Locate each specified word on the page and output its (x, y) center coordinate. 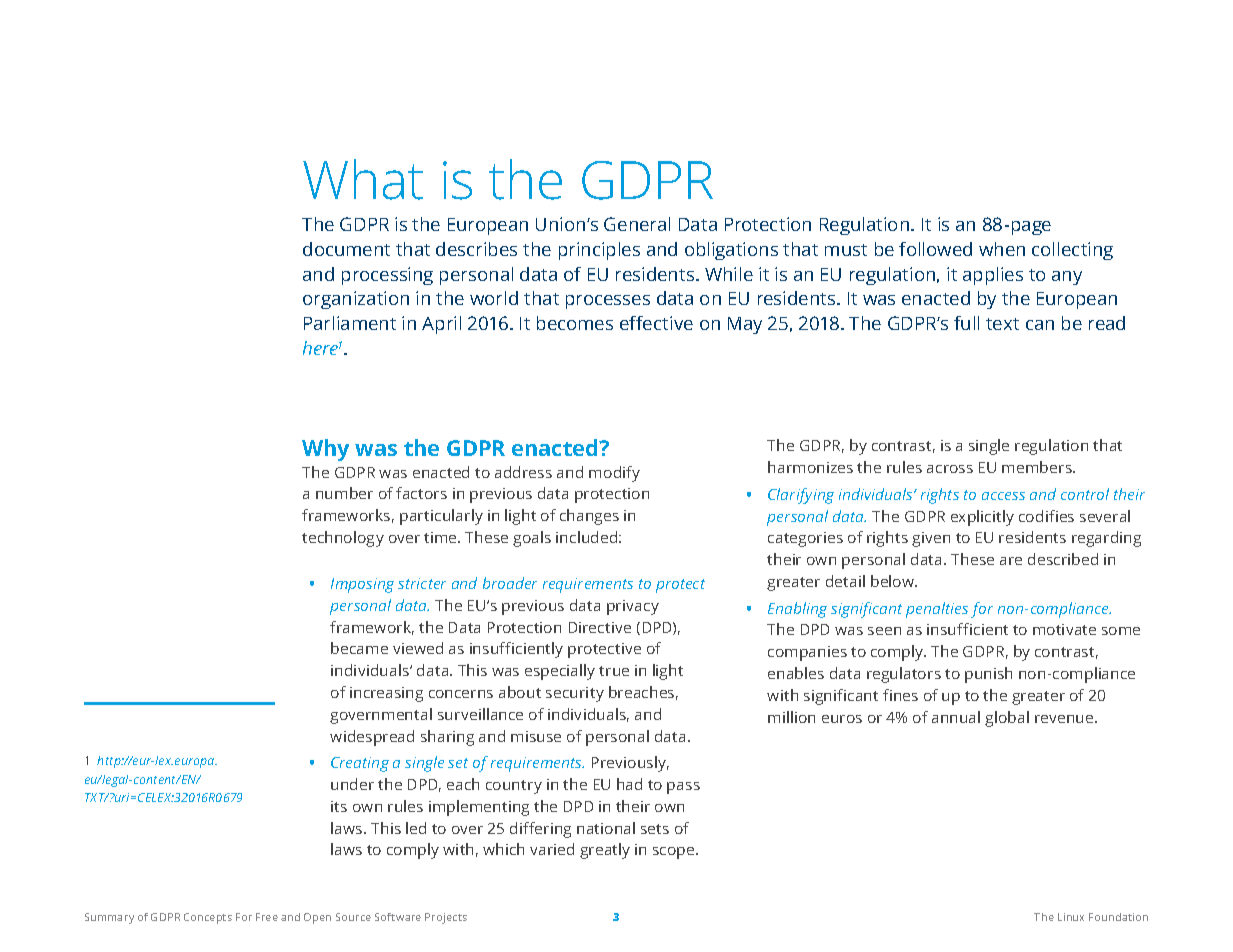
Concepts (208, 918)
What (363, 179)
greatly (605, 851)
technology (343, 539)
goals (532, 539)
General (637, 224)
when (1002, 249)
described (1063, 559)
